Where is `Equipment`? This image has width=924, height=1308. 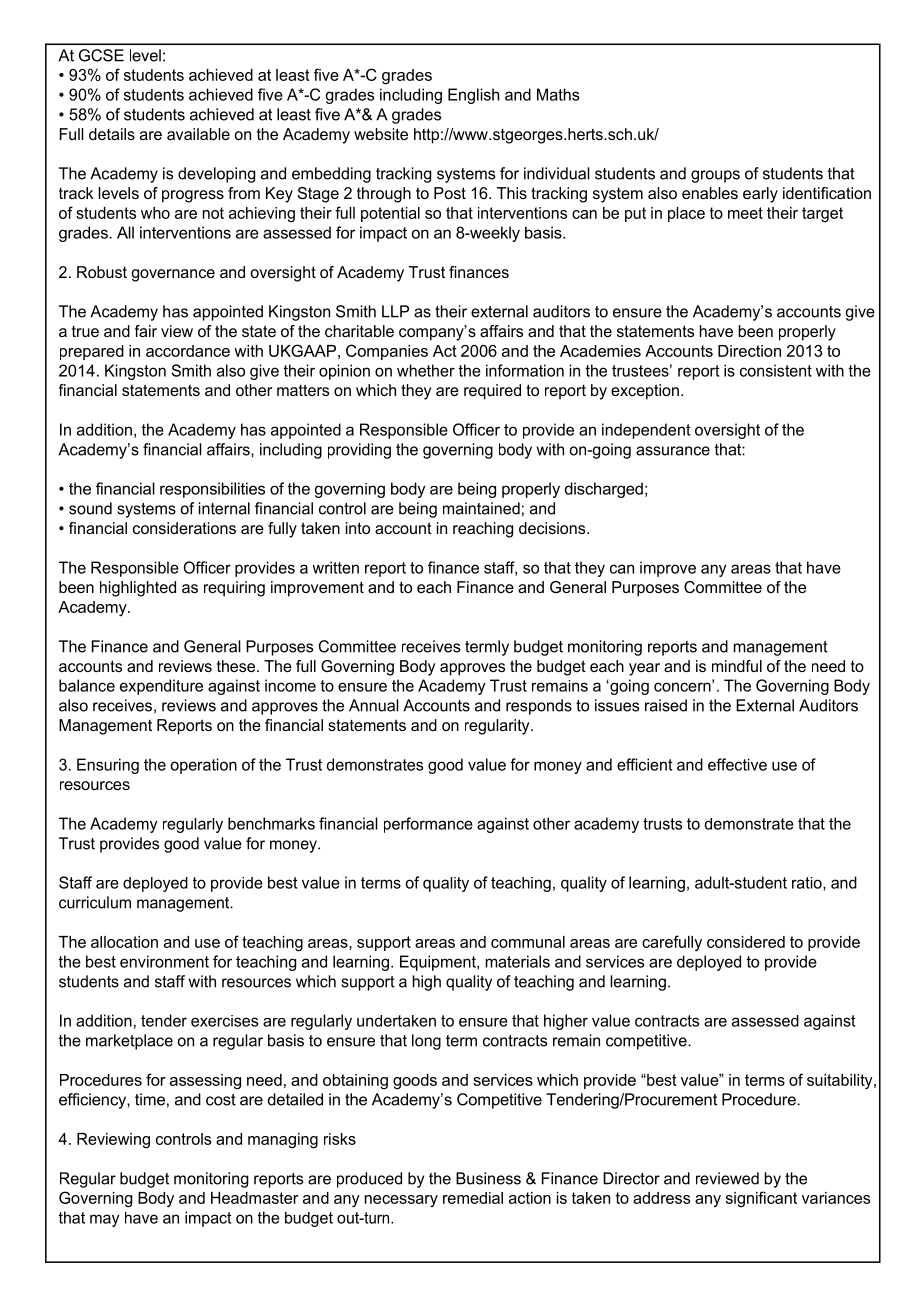 Equipment is located at coordinates (439, 963).
